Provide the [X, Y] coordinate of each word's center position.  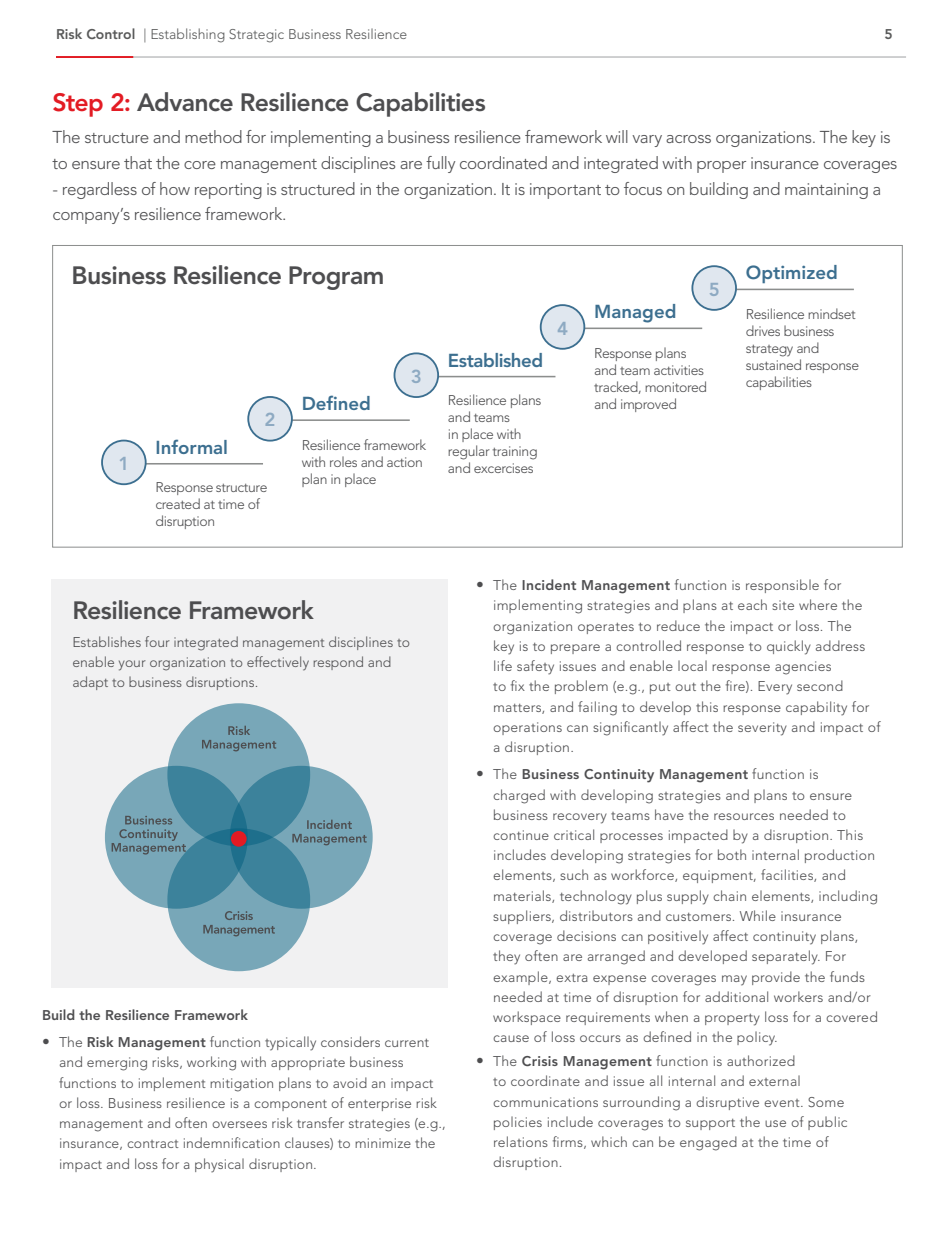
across [688, 139]
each [752, 604]
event [783, 1103]
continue [521, 835]
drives [763, 330]
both [732, 854]
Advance [185, 102]
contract [153, 1144]
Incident [549, 584]
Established [495, 360]
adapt [90, 683]
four [157, 641]
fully [440, 164]
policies [518, 1123]
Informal [191, 446]
